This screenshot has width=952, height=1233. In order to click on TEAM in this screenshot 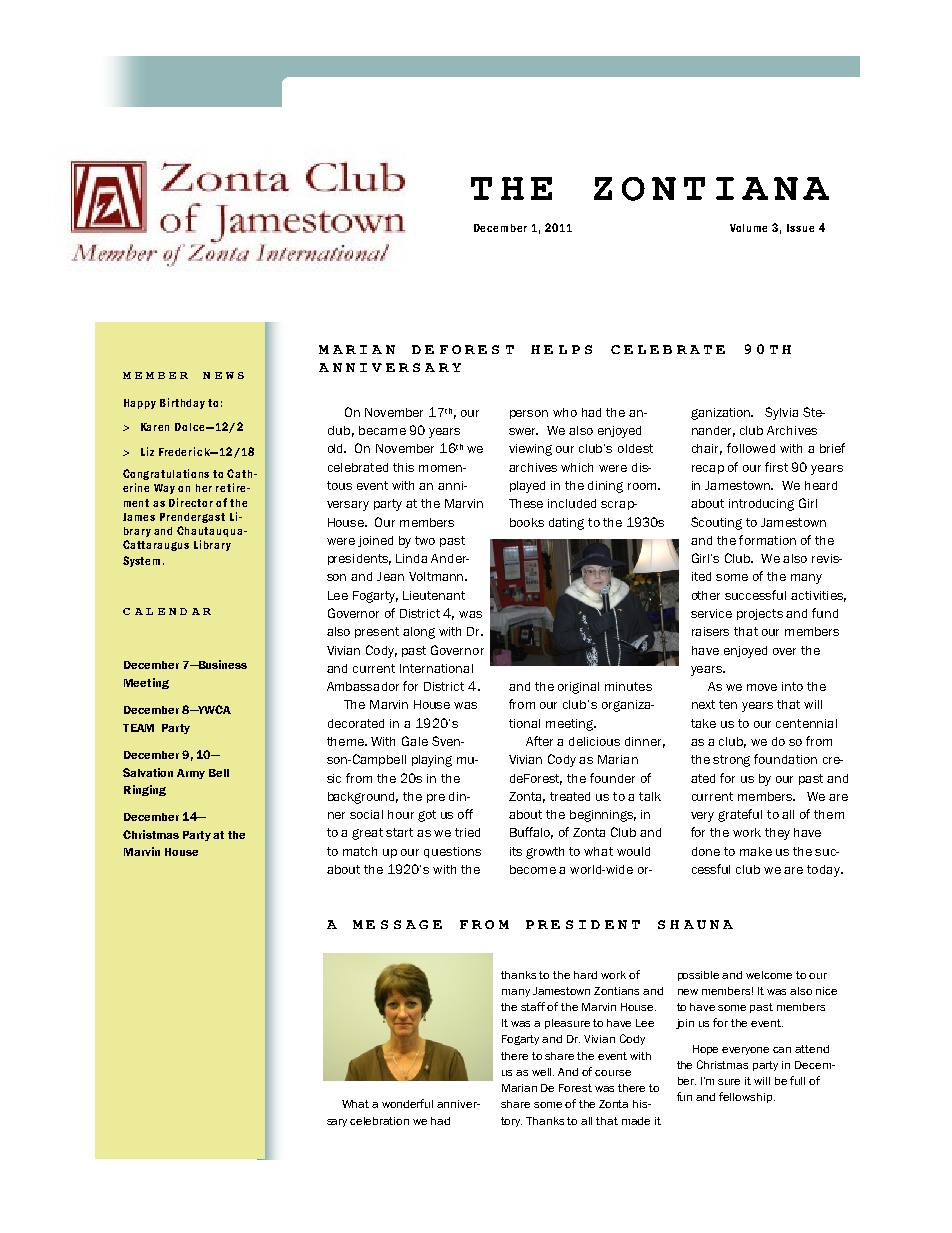, I will do `click(138, 728)`.
